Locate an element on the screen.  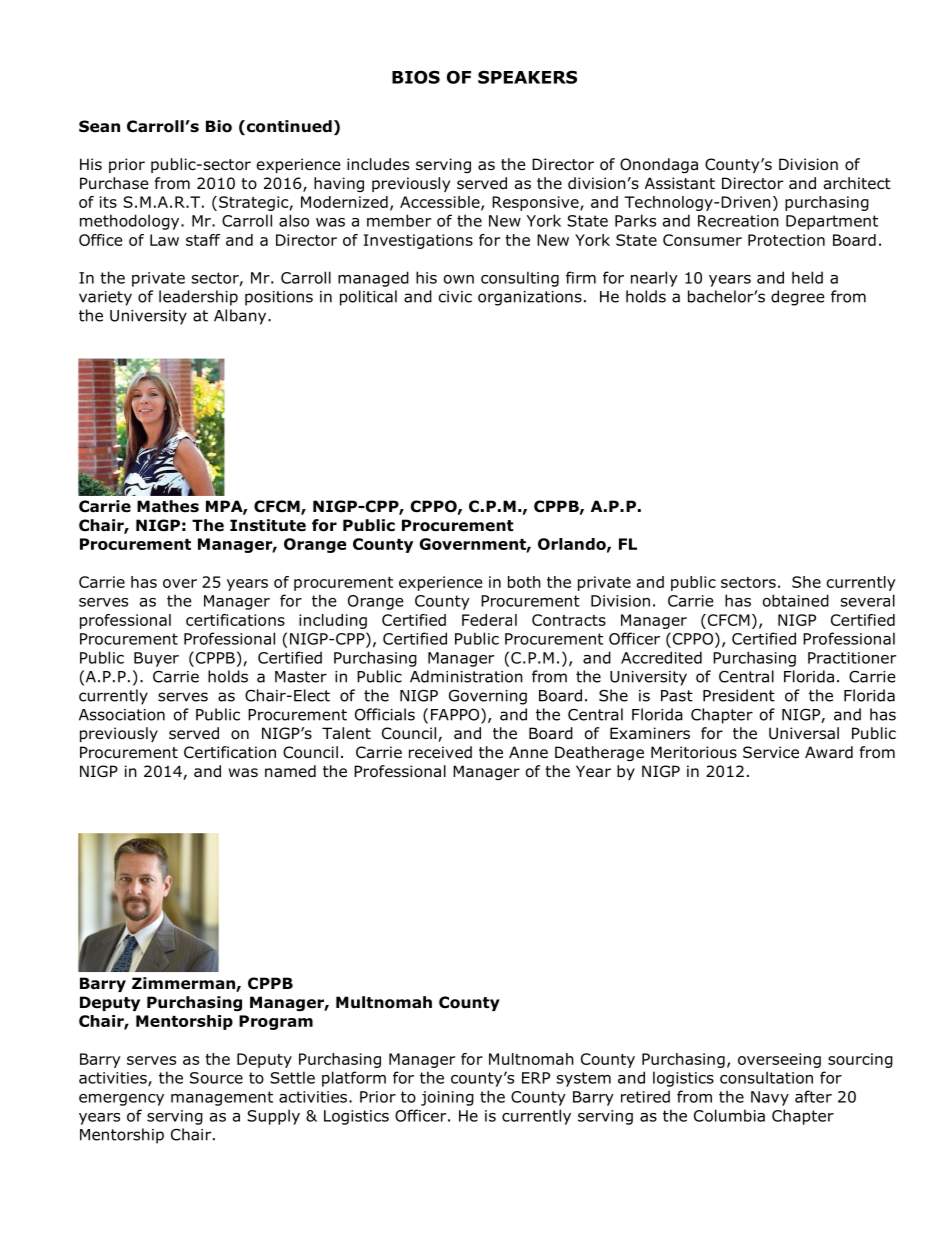
architect is located at coordinates (857, 183).
